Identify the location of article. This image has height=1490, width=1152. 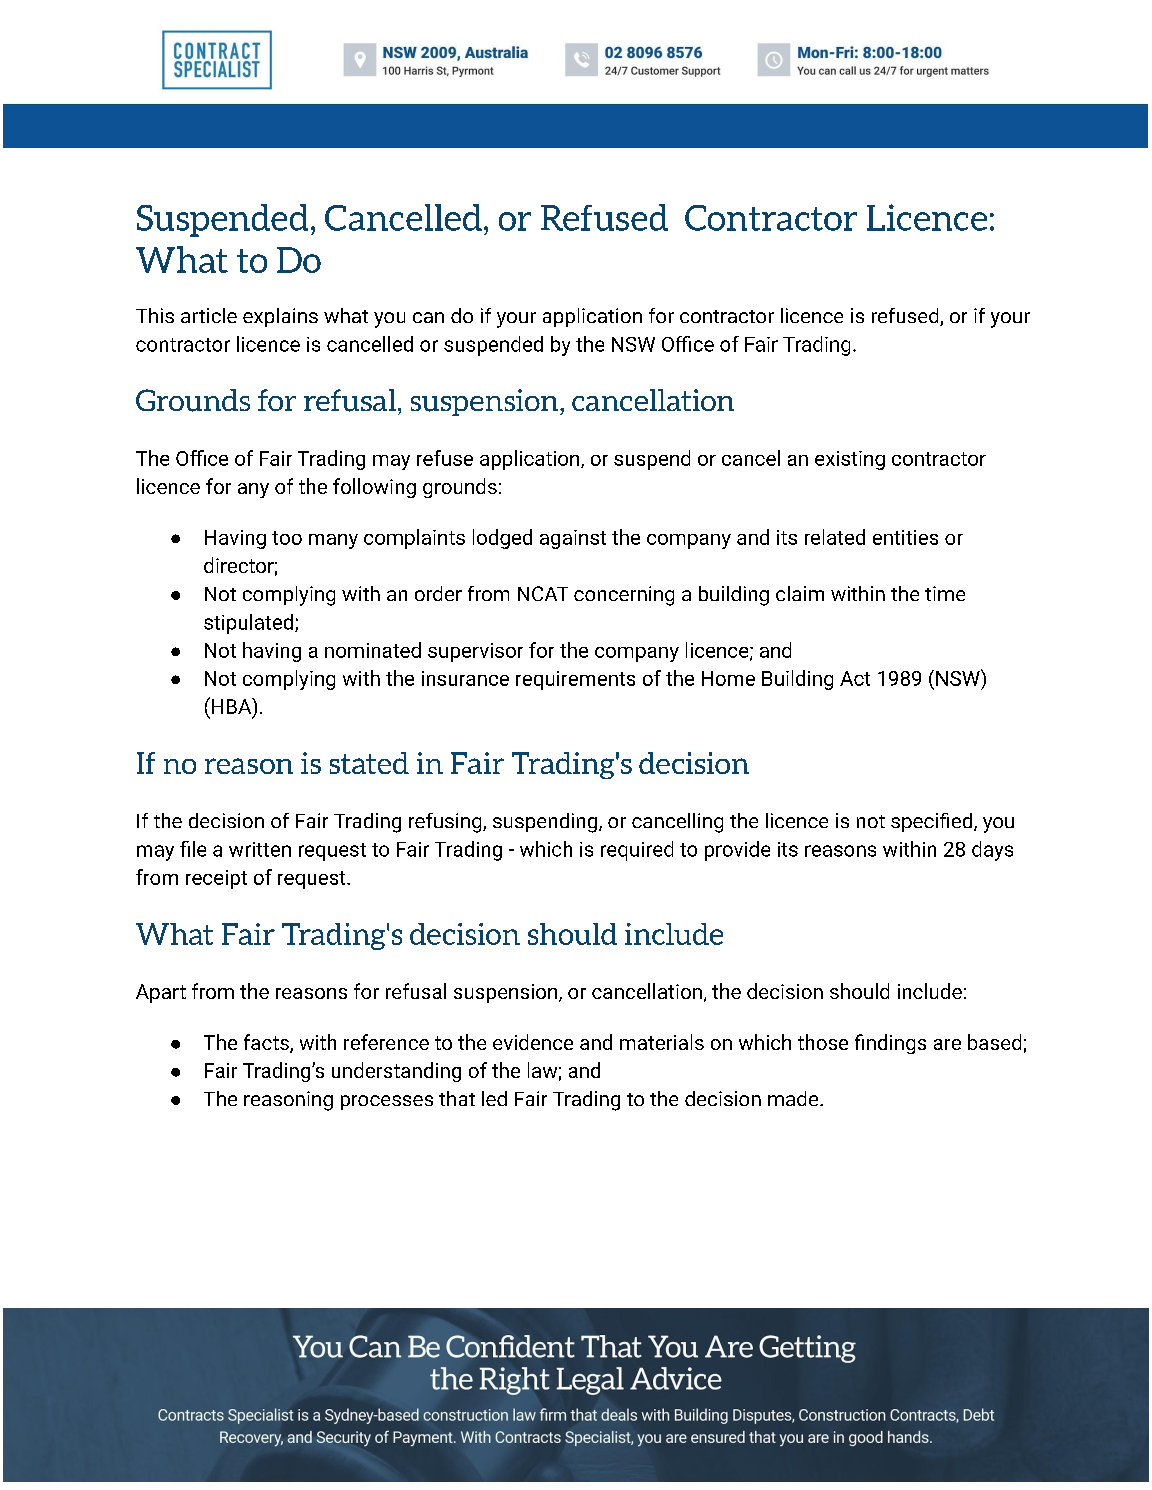
(209, 315).
